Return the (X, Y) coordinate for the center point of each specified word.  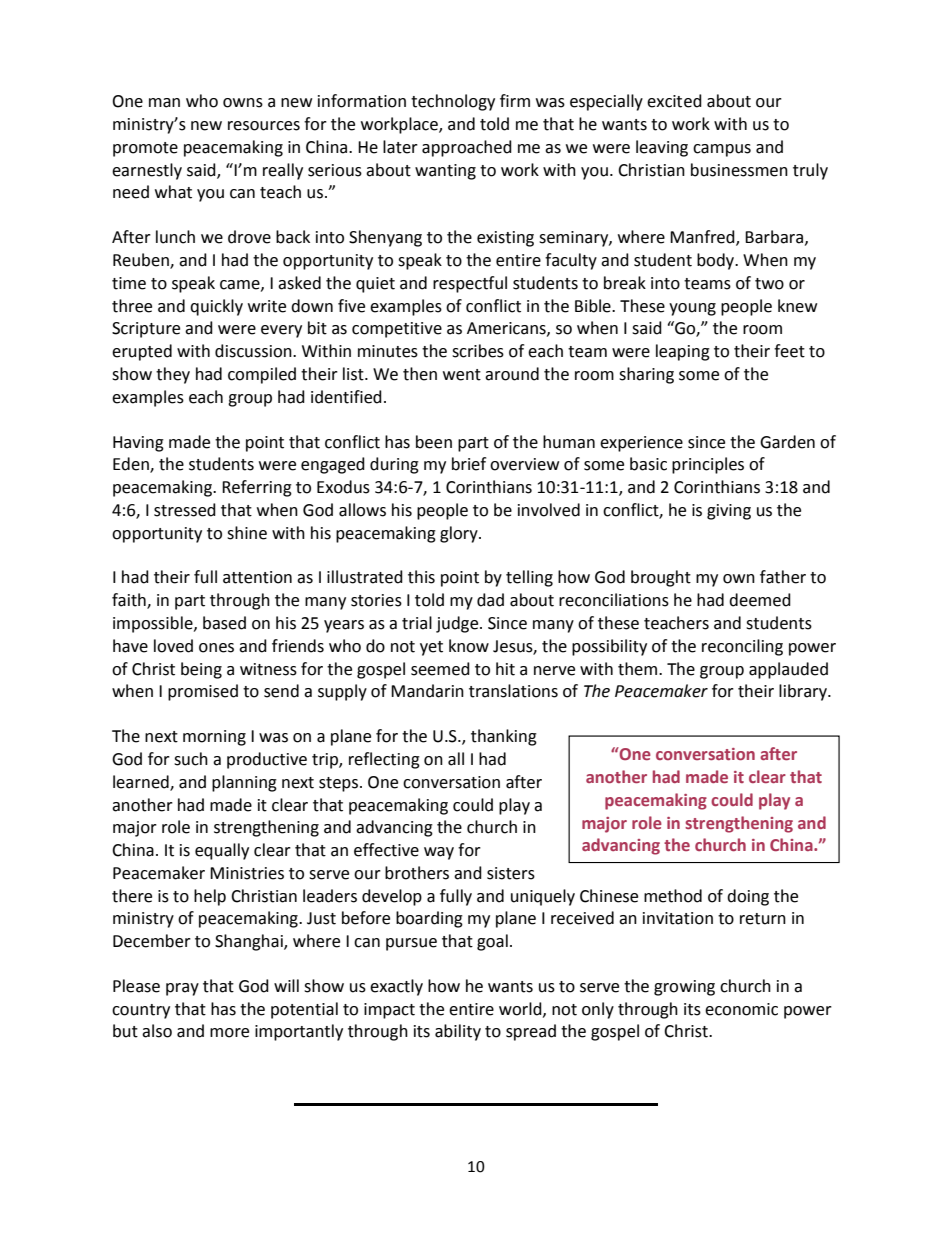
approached (467, 148)
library (804, 692)
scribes (478, 351)
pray (182, 989)
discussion (254, 351)
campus (722, 150)
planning (244, 783)
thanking (504, 737)
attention (257, 577)
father (783, 577)
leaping (683, 352)
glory (460, 534)
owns (243, 103)
